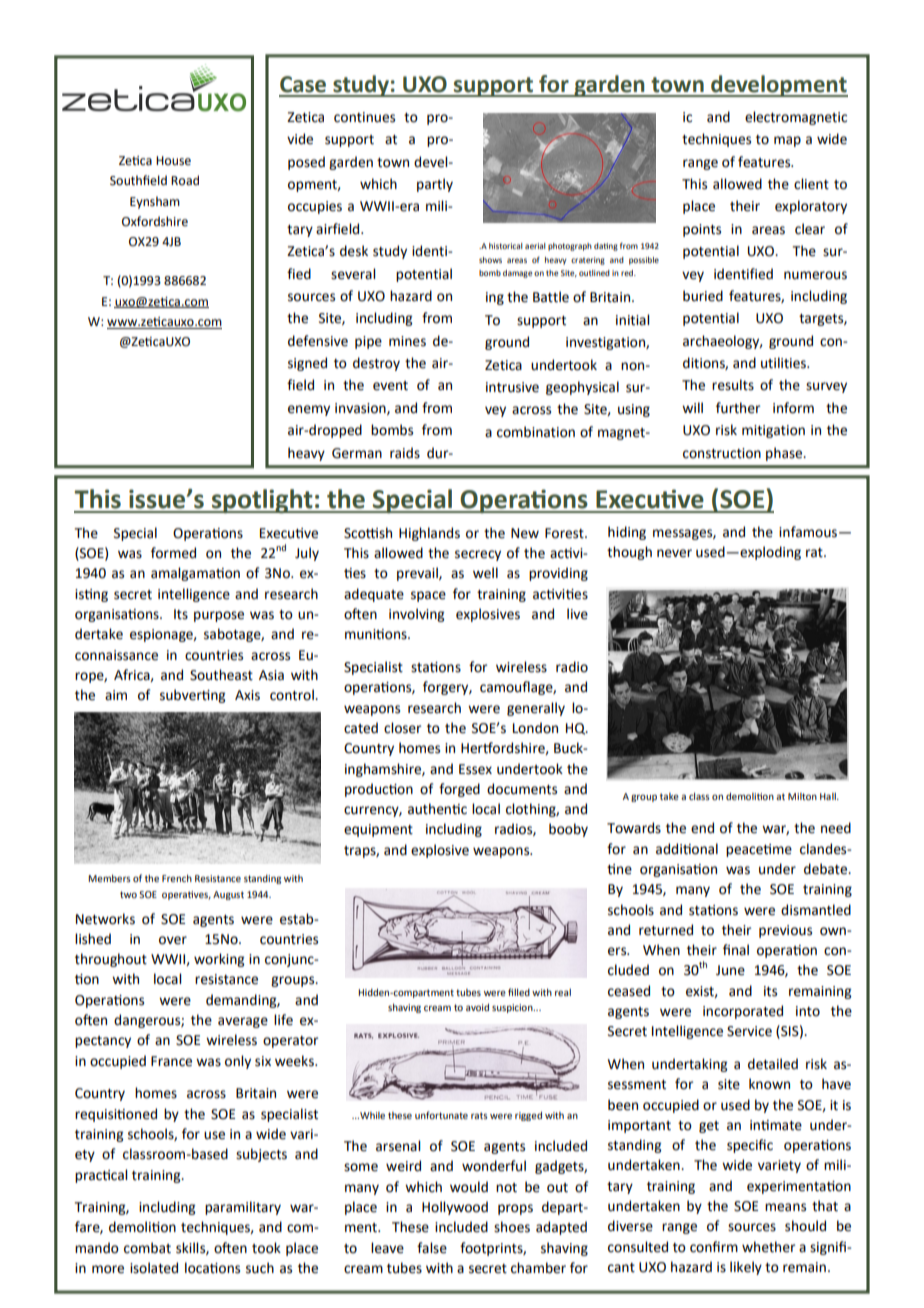 The width and height of the document is (924, 1308). Describe the element at coordinates (802, 796) in the document. I see `Milton` at that location.
